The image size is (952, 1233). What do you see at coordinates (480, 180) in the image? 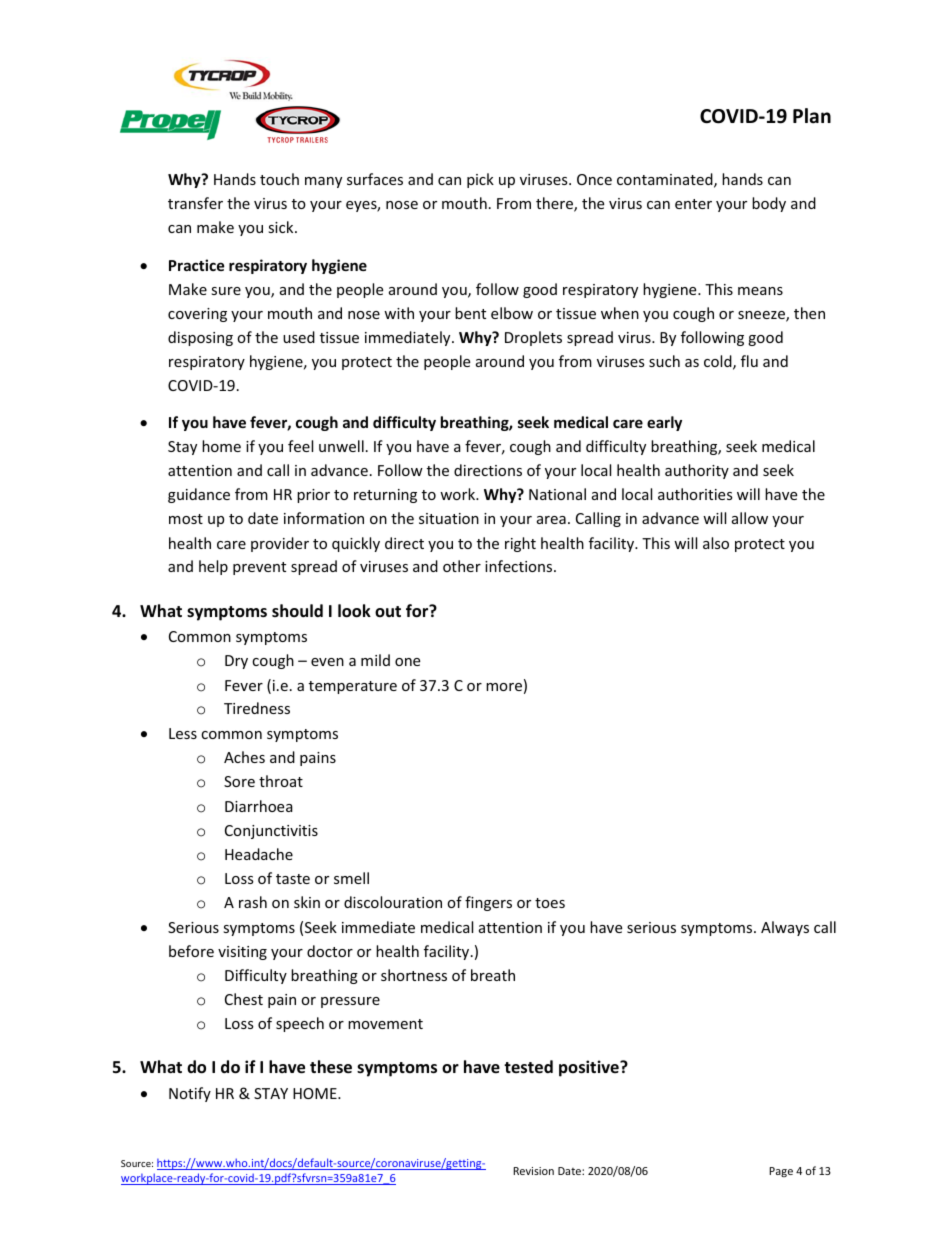
I see `pick` at bounding box center [480, 180].
